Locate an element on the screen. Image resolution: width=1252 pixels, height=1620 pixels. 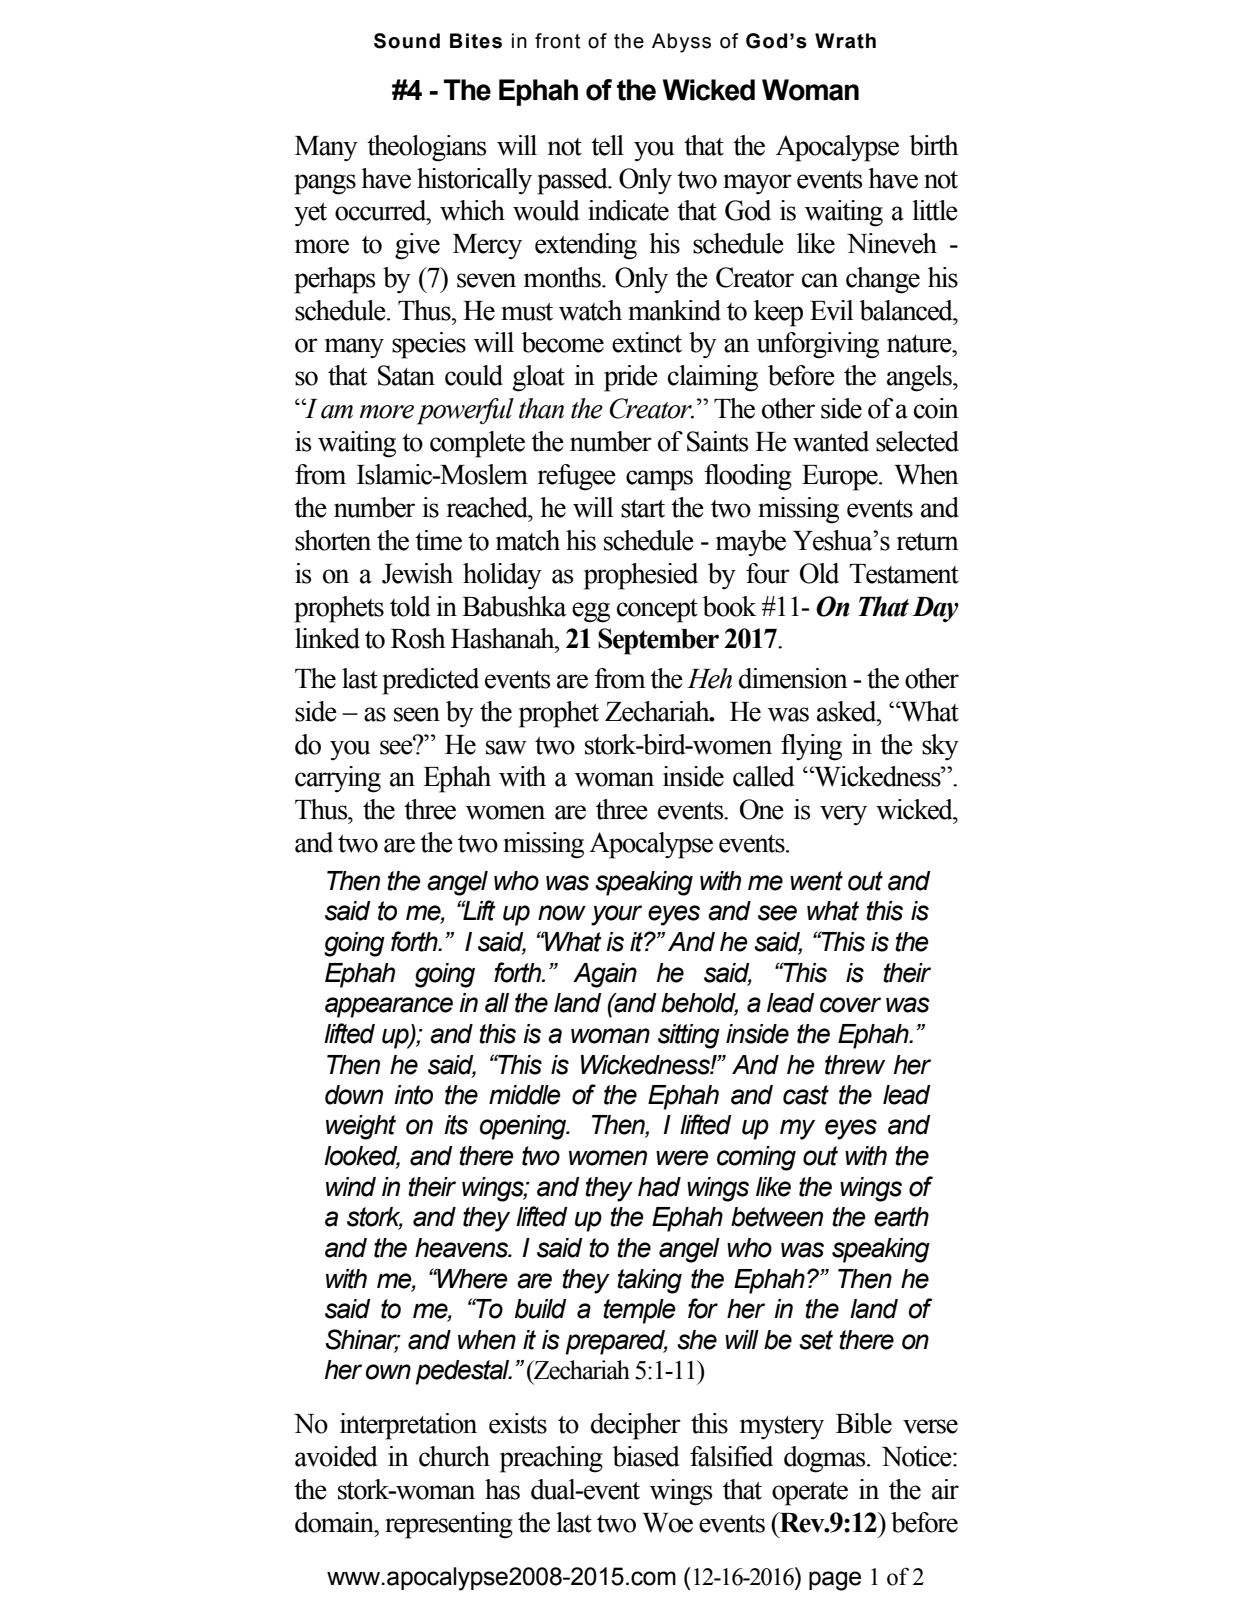
Wrath is located at coordinates (845, 41).
